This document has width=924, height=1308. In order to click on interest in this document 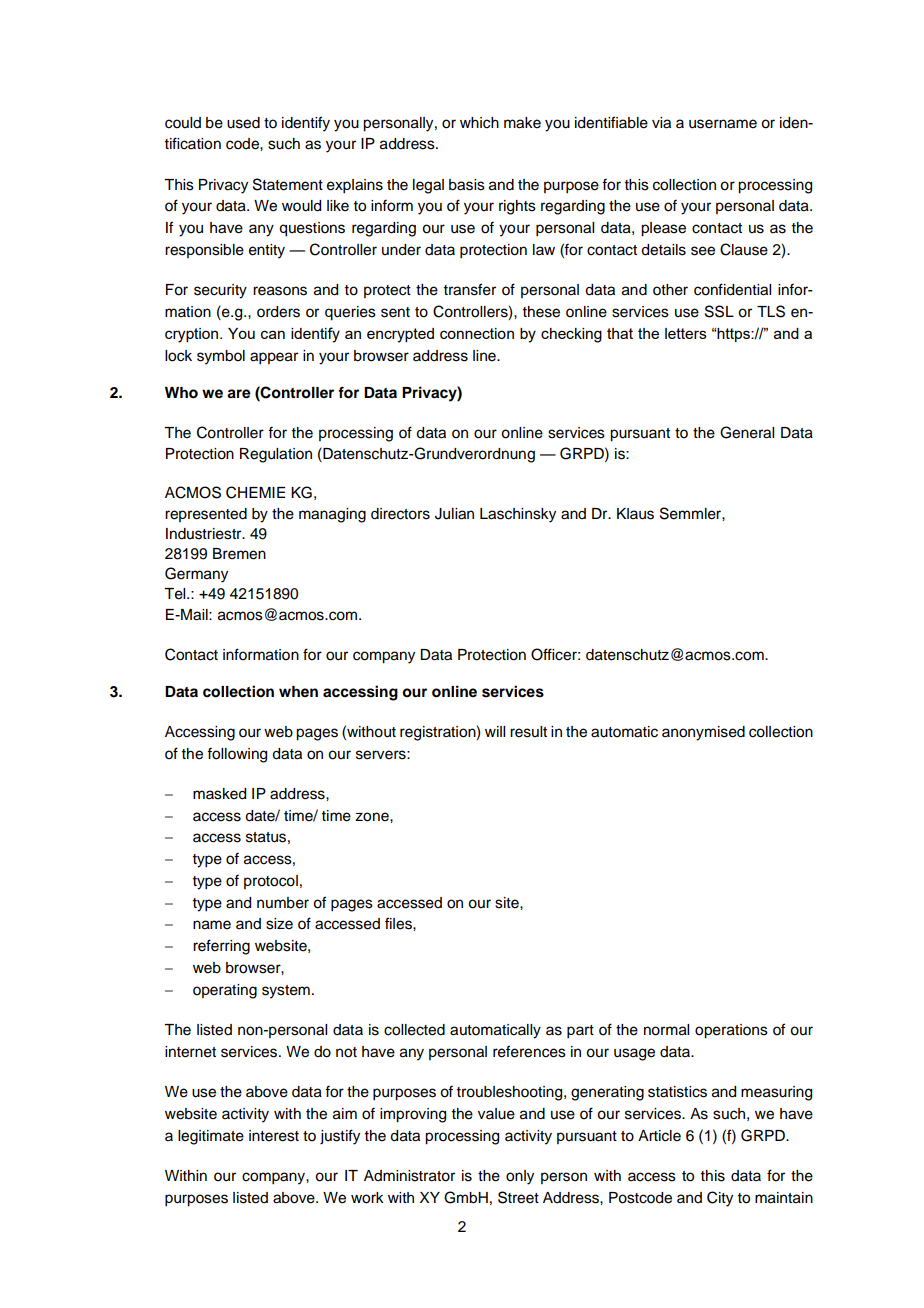, I will do `click(274, 1136)`.
